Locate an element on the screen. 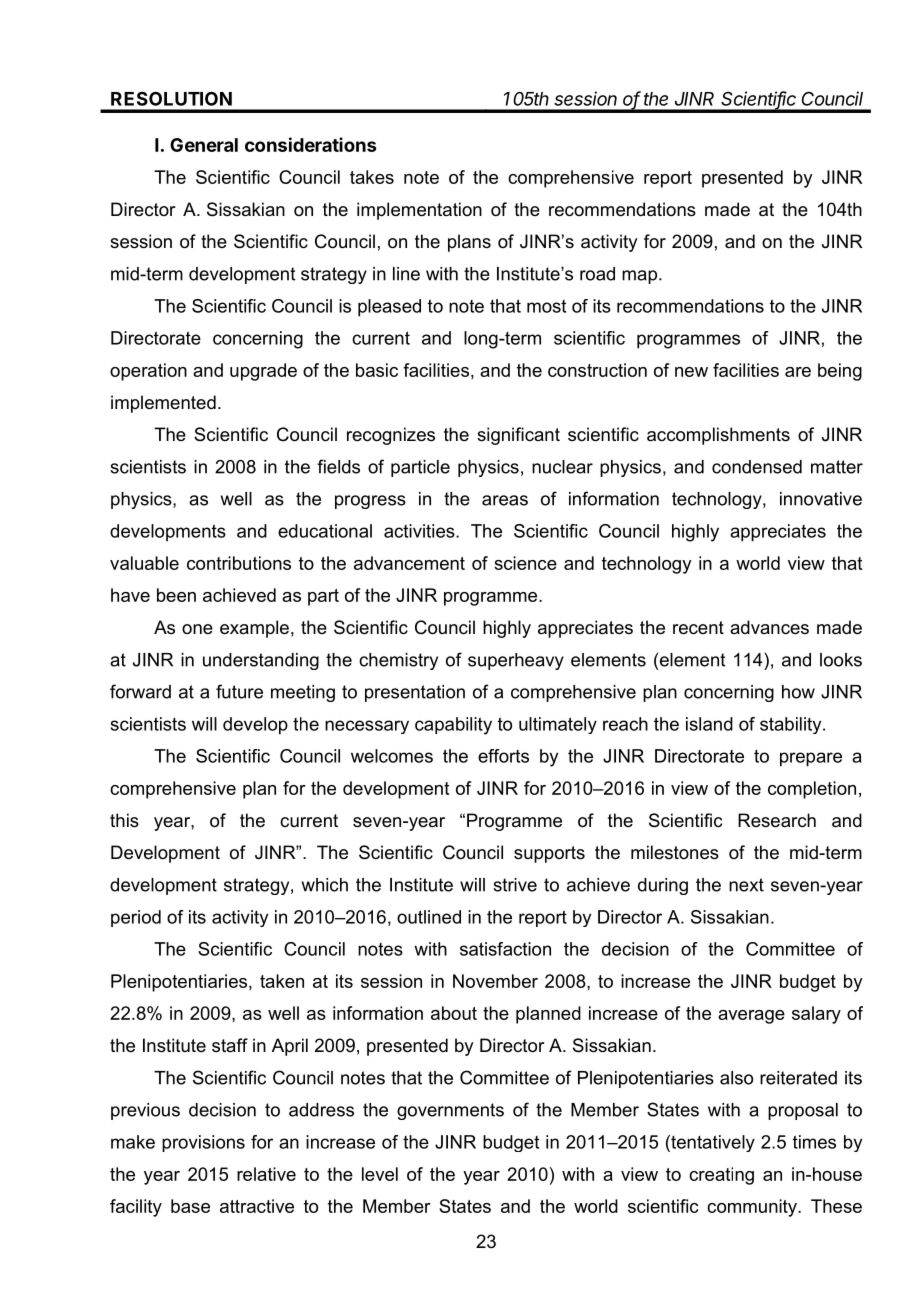 This screenshot has width=924, height=1308. General is located at coordinates (204, 145).
